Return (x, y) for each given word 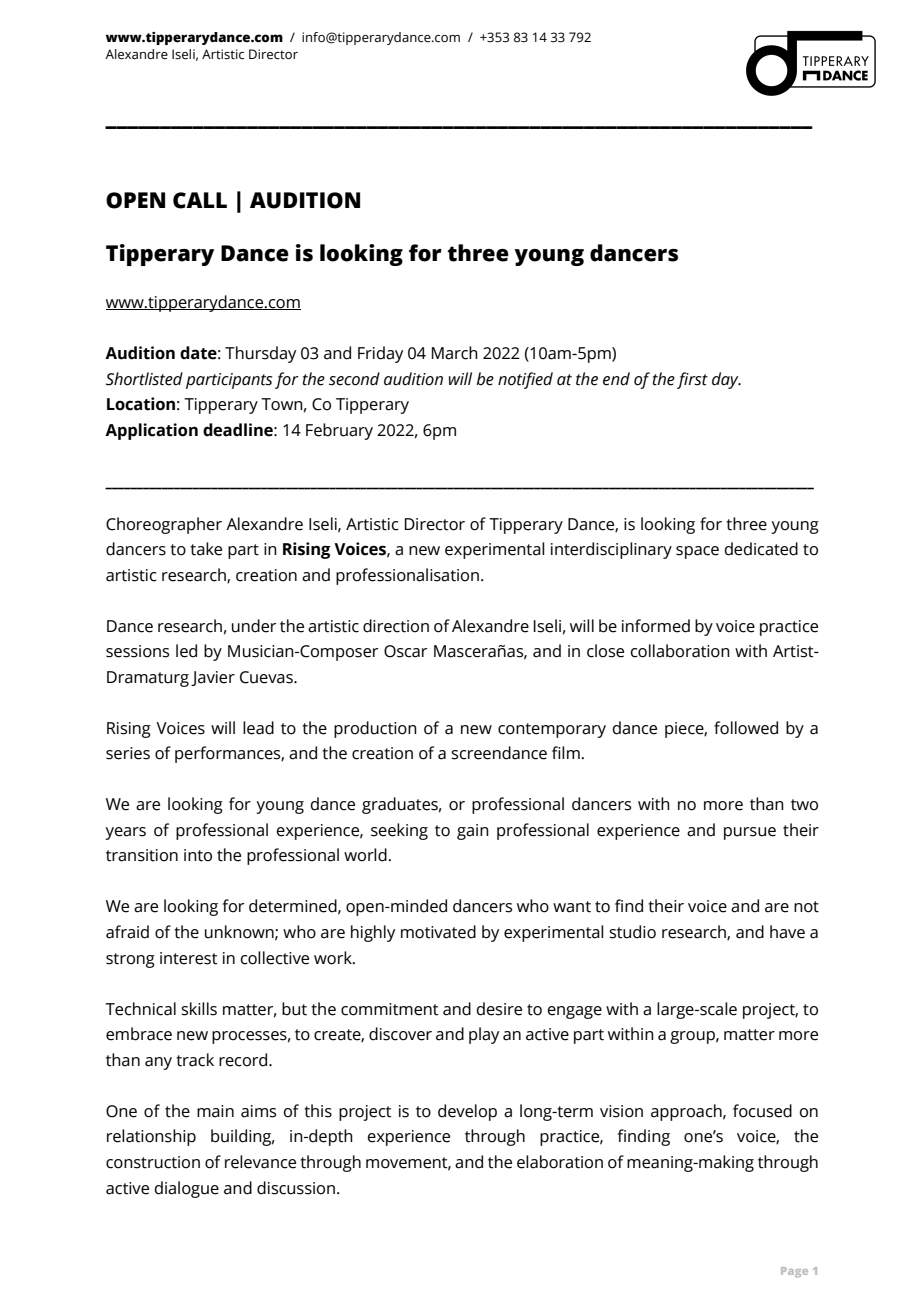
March (455, 353)
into (198, 855)
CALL (200, 200)
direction (396, 626)
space (697, 552)
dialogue (187, 1189)
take (206, 549)
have (787, 932)
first (692, 380)
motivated (438, 932)
